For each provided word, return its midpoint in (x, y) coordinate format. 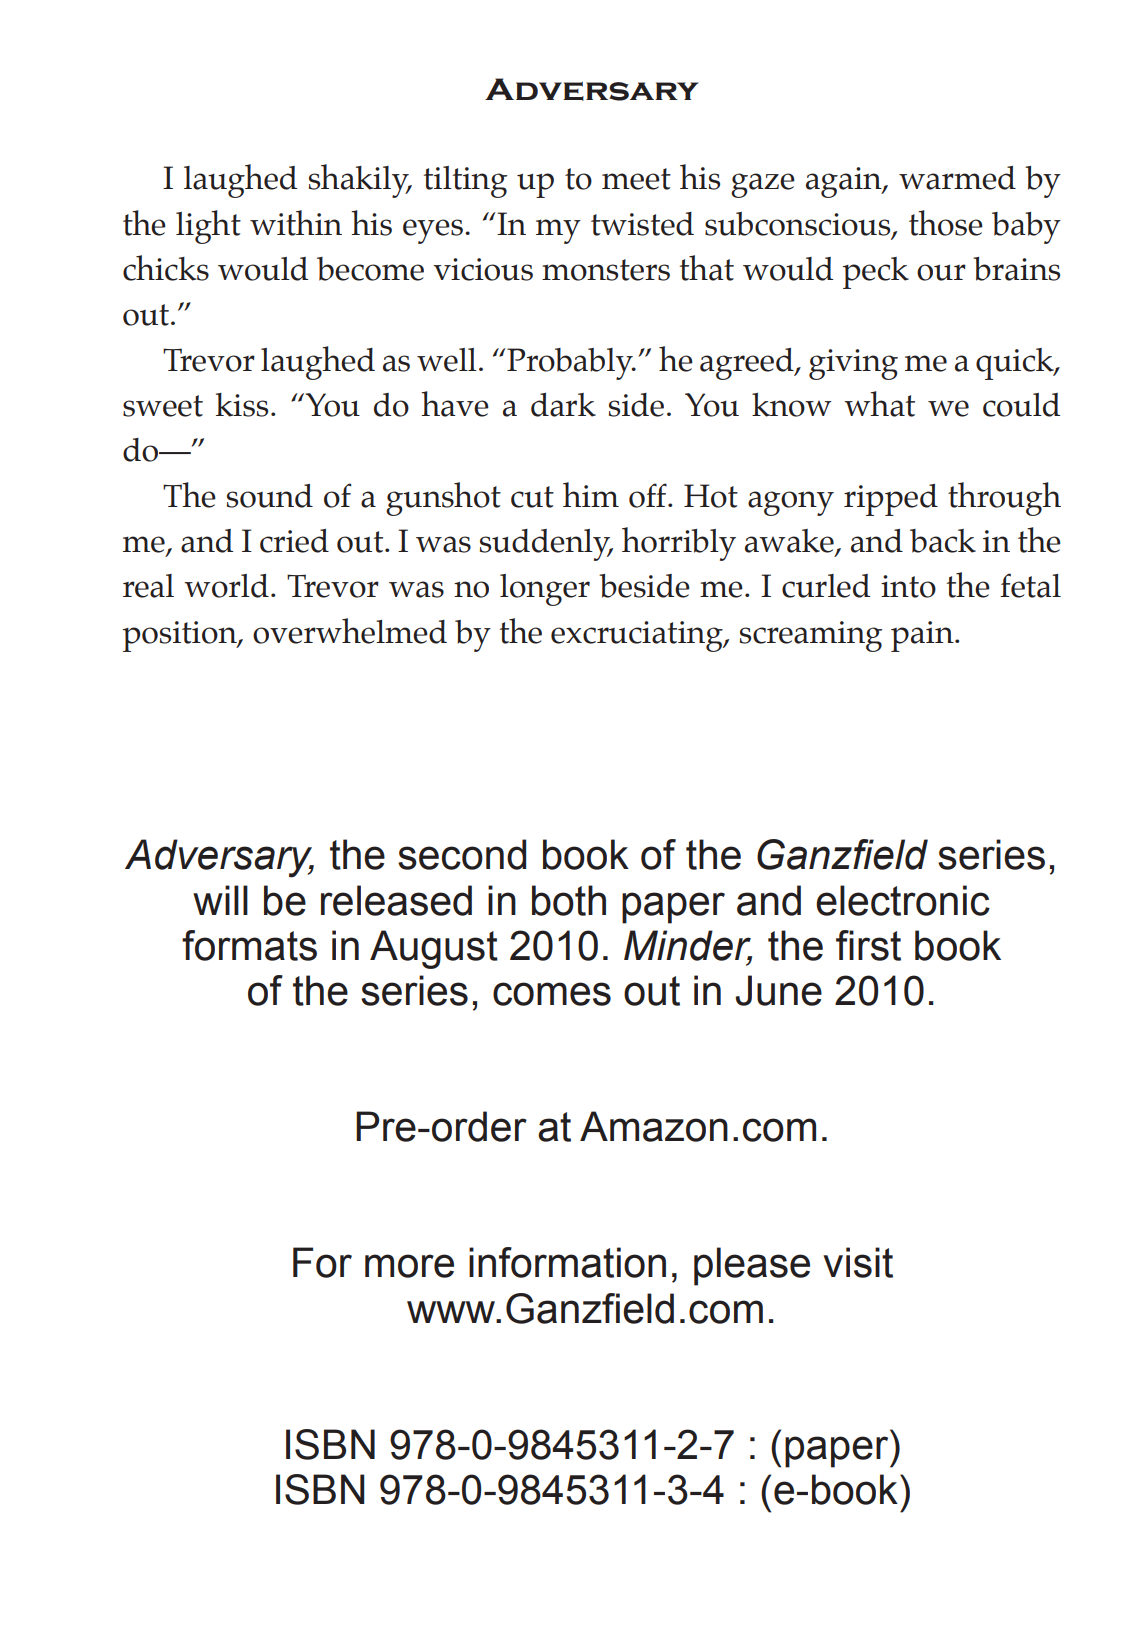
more (409, 1266)
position (181, 636)
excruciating (638, 636)
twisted (642, 224)
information (567, 1262)
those (946, 223)
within (296, 223)
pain (923, 636)
